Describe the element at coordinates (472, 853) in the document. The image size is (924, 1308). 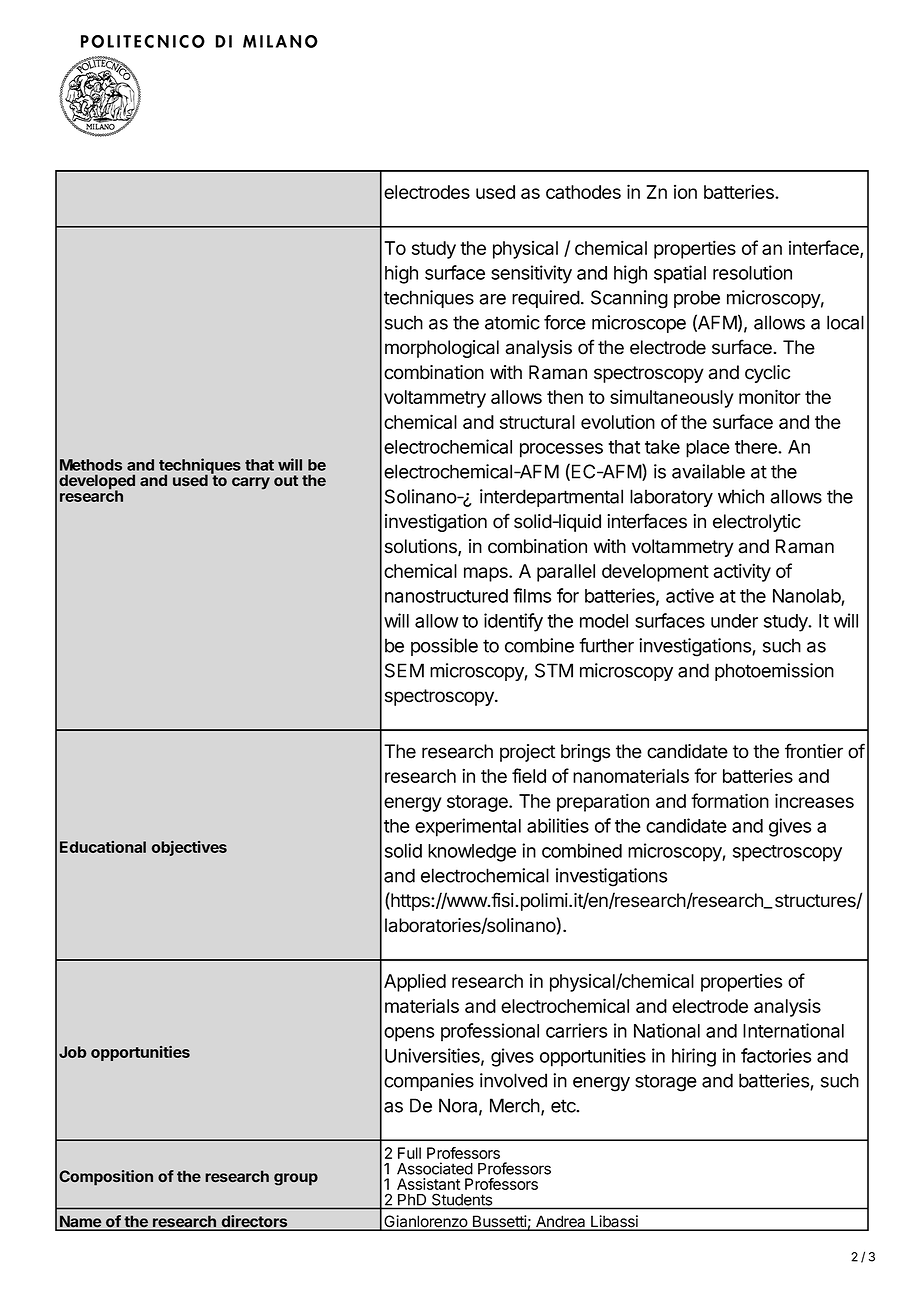
I see `knowledge` at that location.
